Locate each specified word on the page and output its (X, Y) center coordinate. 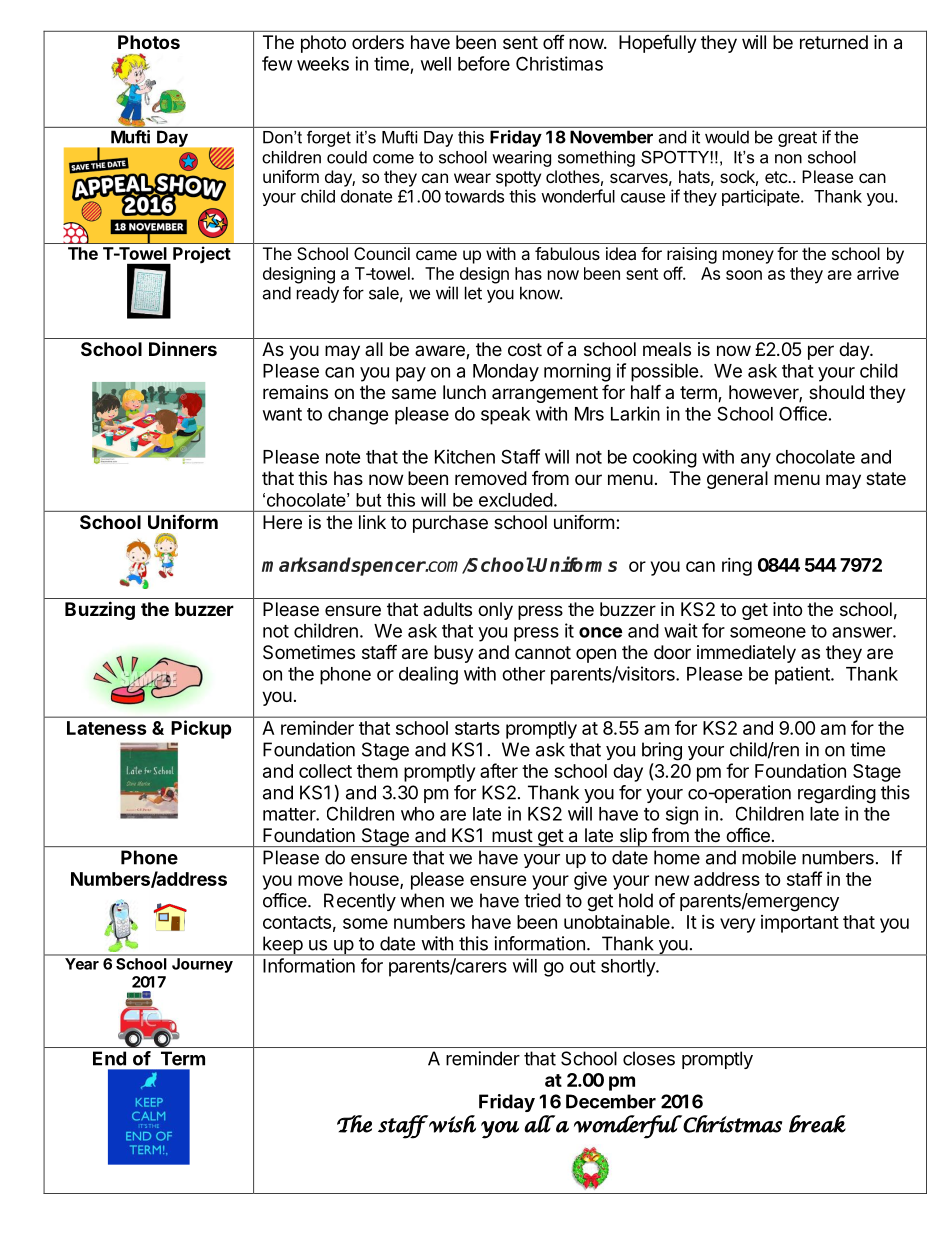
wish (451, 1124)
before (484, 63)
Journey (202, 965)
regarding (837, 794)
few (277, 63)
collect (325, 771)
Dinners (183, 348)
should (836, 392)
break (817, 1124)
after (499, 770)
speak (505, 416)
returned (834, 42)
